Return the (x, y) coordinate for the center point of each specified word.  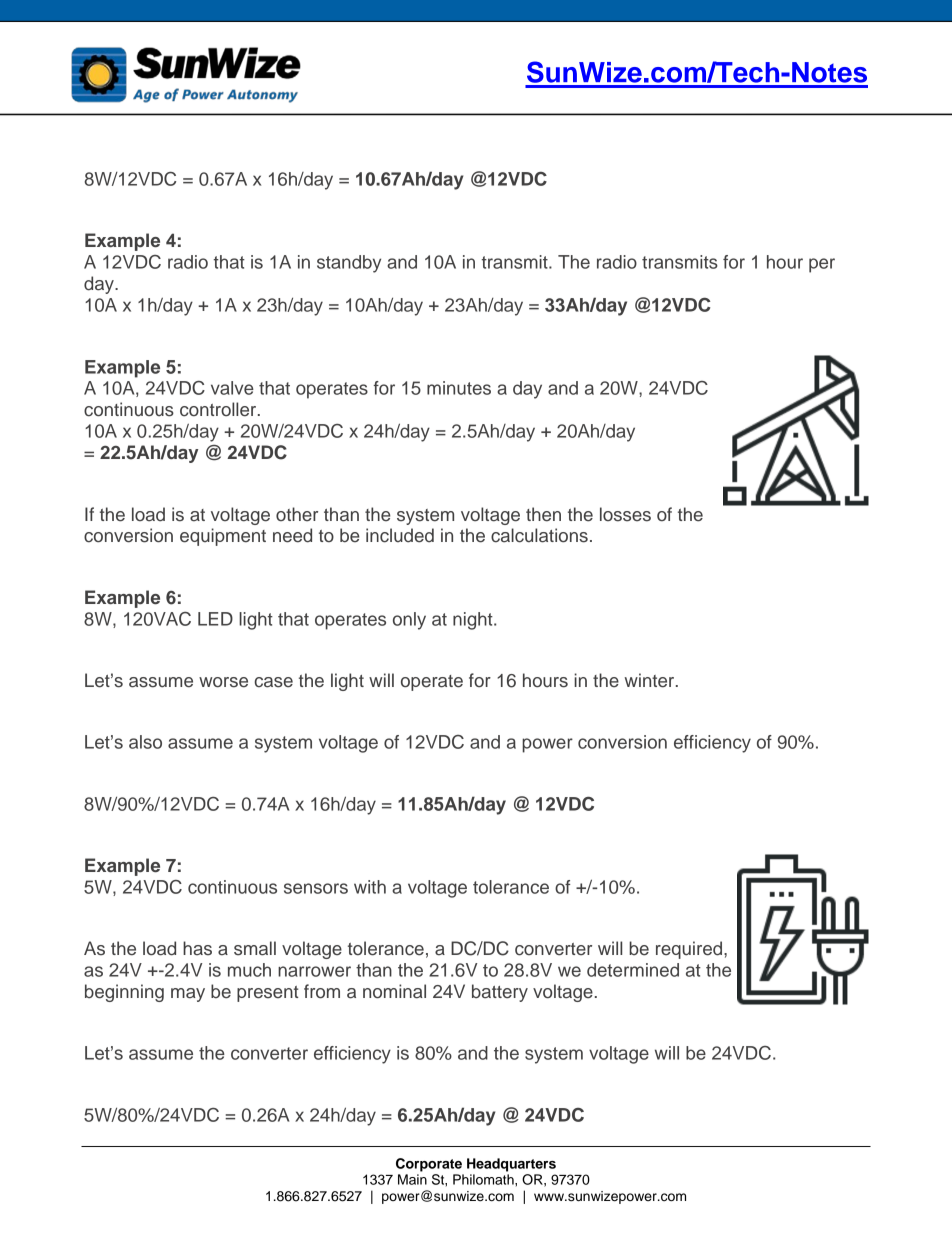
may (188, 995)
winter (651, 680)
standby (349, 264)
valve (232, 388)
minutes (459, 388)
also (145, 742)
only (409, 621)
